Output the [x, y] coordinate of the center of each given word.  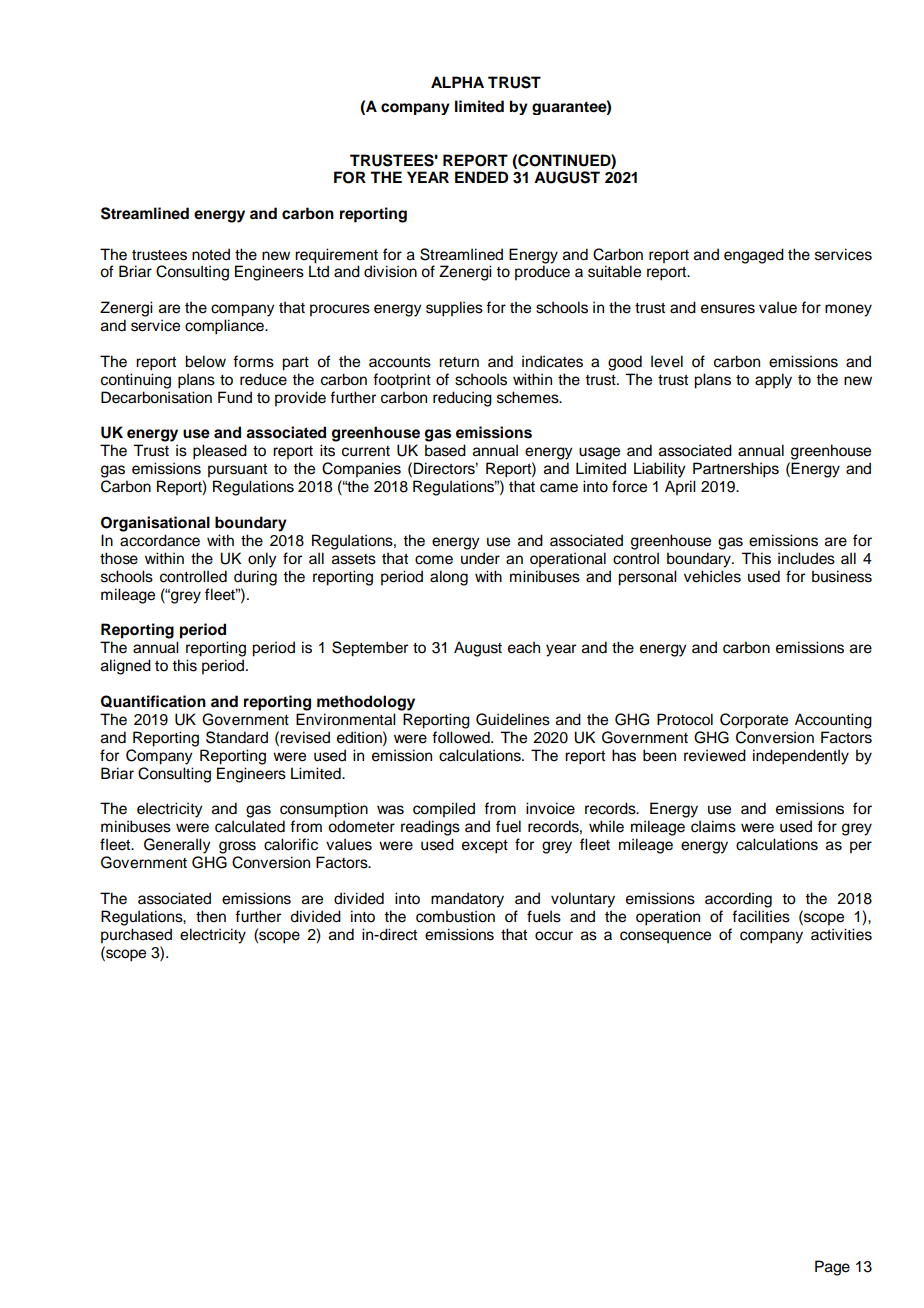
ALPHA [457, 82]
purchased [136, 936]
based [445, 450]
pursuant [237, 471]
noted [211, 254]
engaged [754, 256]
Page [832, 1268]
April [680, 488]
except [485, 847]
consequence [665, 937]
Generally [177, 846]
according [738, 900]
